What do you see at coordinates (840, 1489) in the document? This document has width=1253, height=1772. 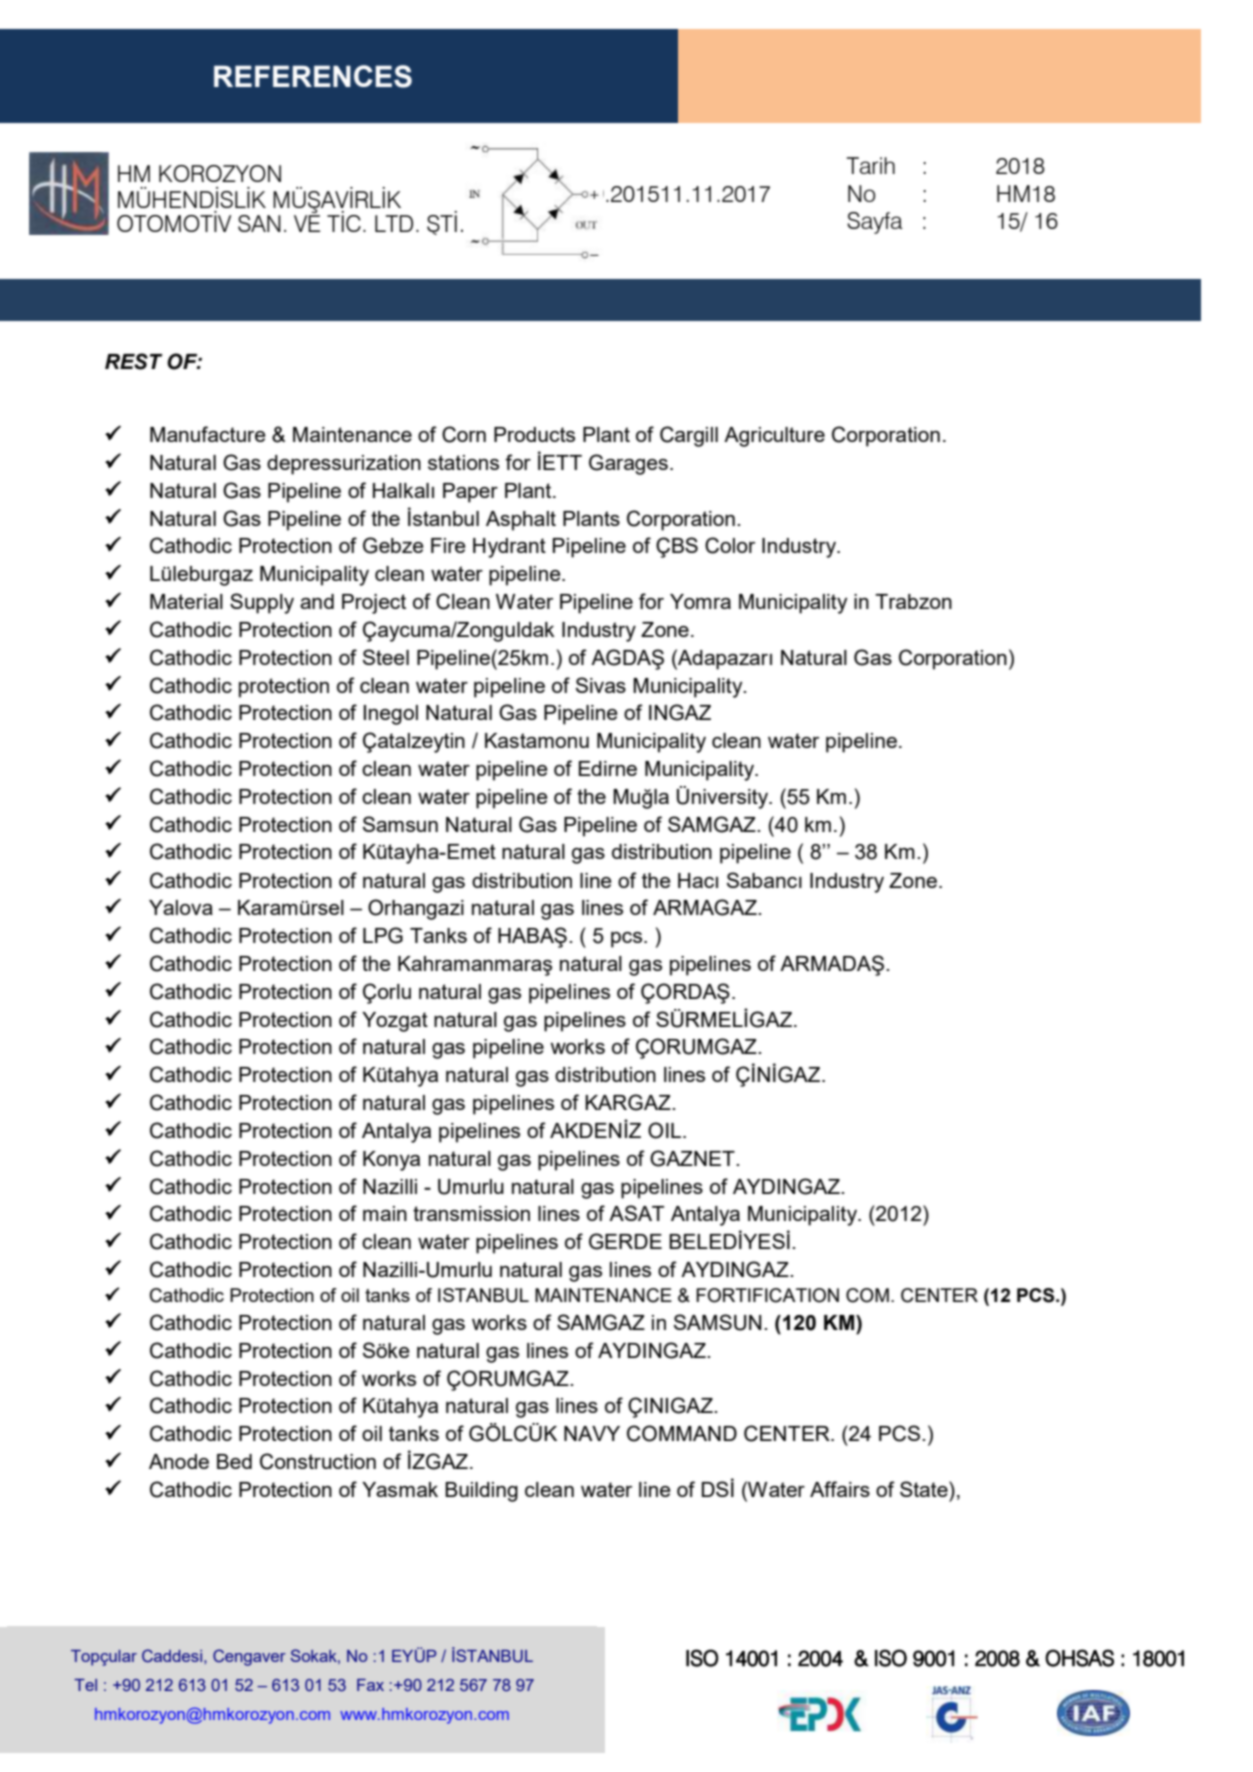 I see `Affairs` at bounding box center [840, 1489].
